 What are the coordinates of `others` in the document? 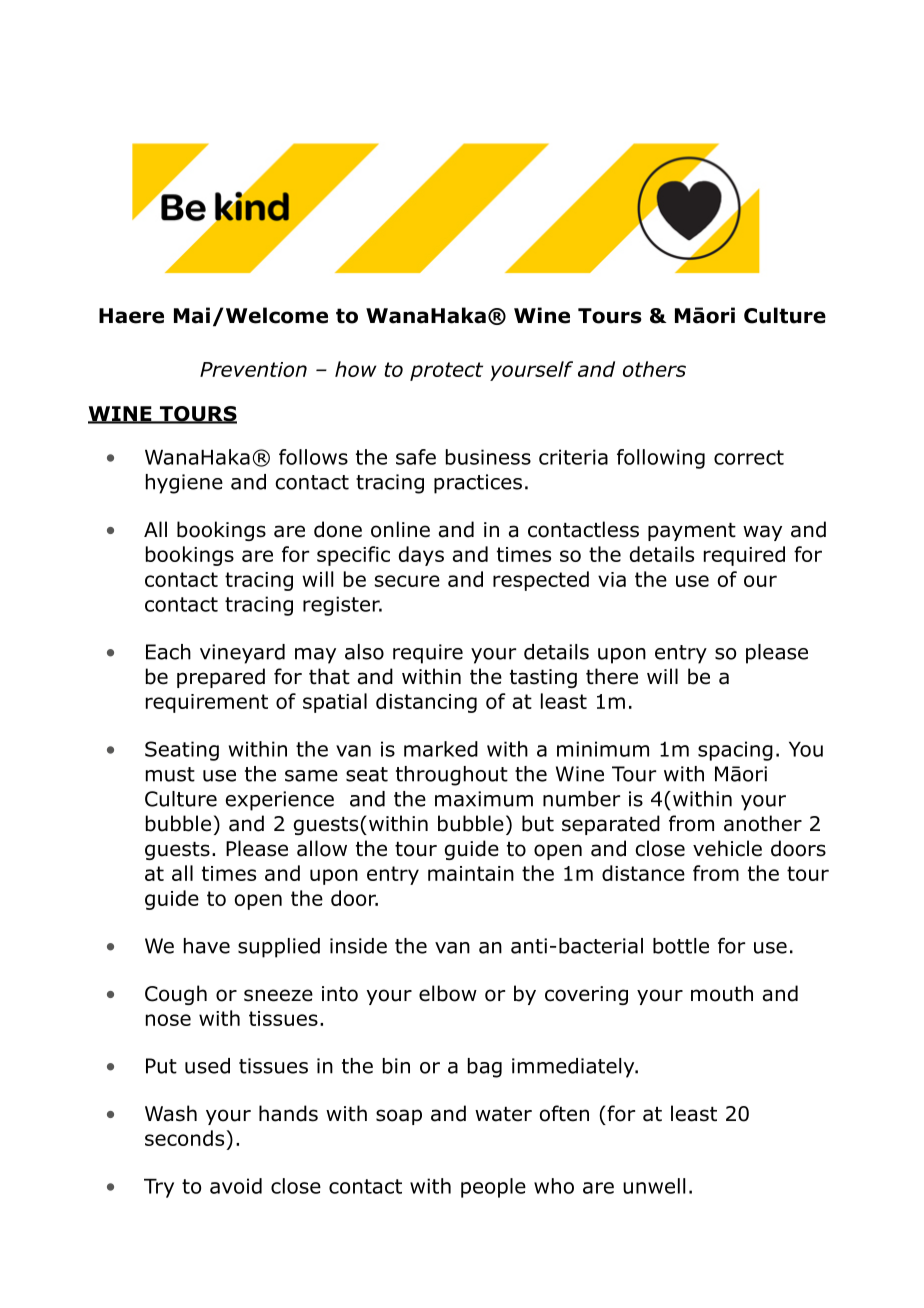 It's located at (654, 369).
